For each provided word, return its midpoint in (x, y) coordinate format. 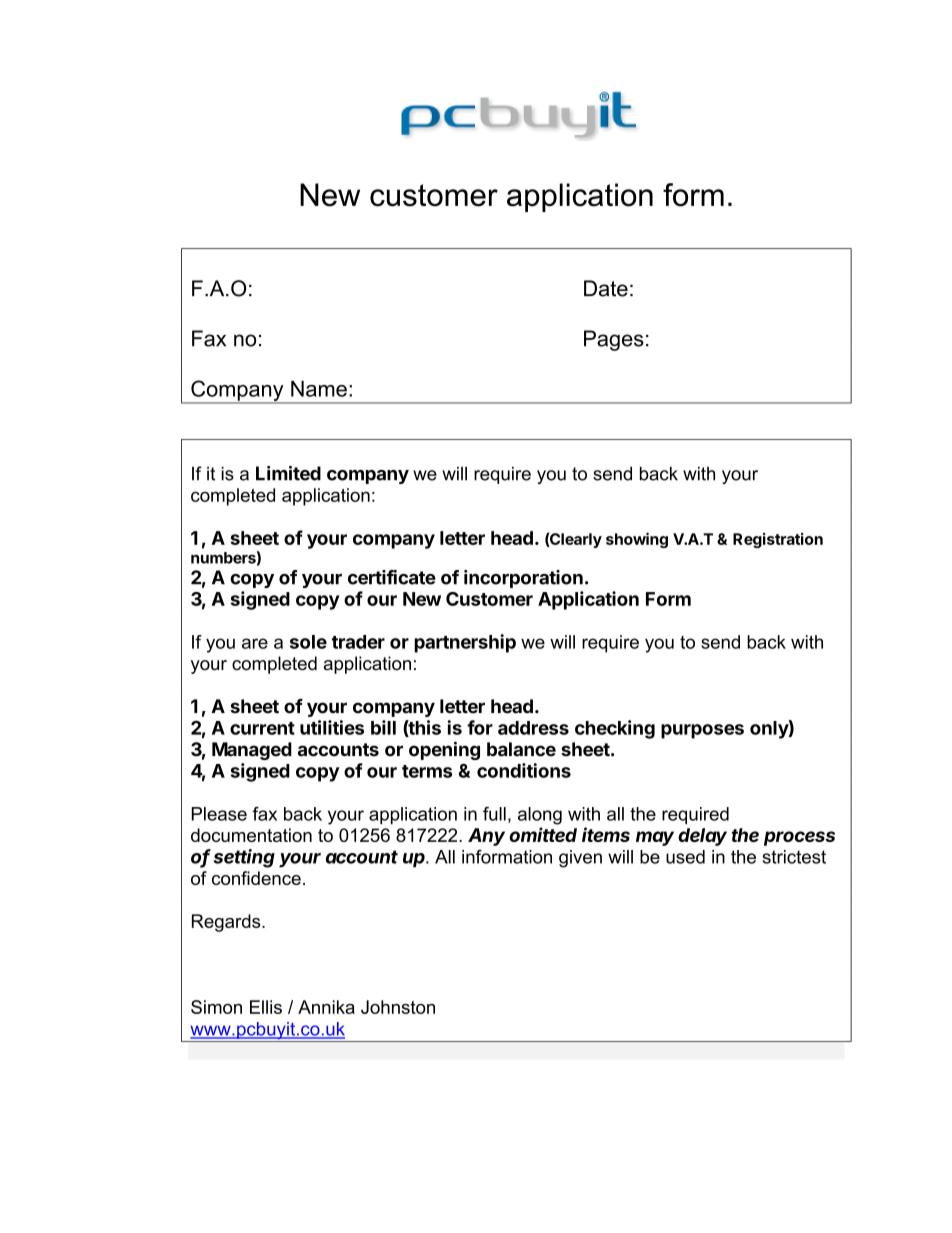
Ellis (266, 1007)
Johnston (398, 1007)
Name (319, 389)
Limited (288, 473)
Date (606, 288)
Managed (252, 751)
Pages (614, 340)
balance (521, 749)
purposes (702, 731)
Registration (778, 540)
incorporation (523, 579)
